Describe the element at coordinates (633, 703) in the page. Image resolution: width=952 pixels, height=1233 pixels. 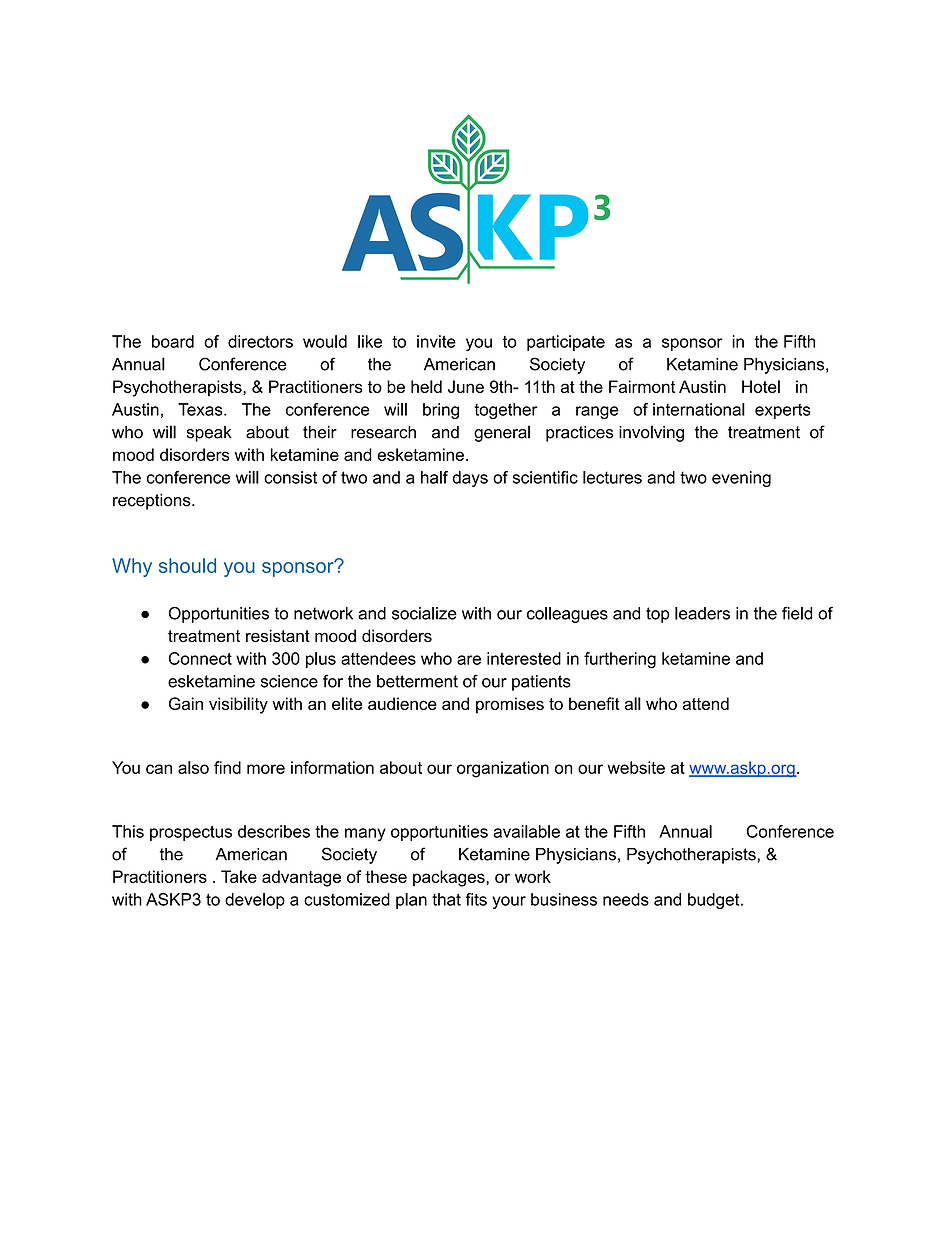
I see `all` at that location.
